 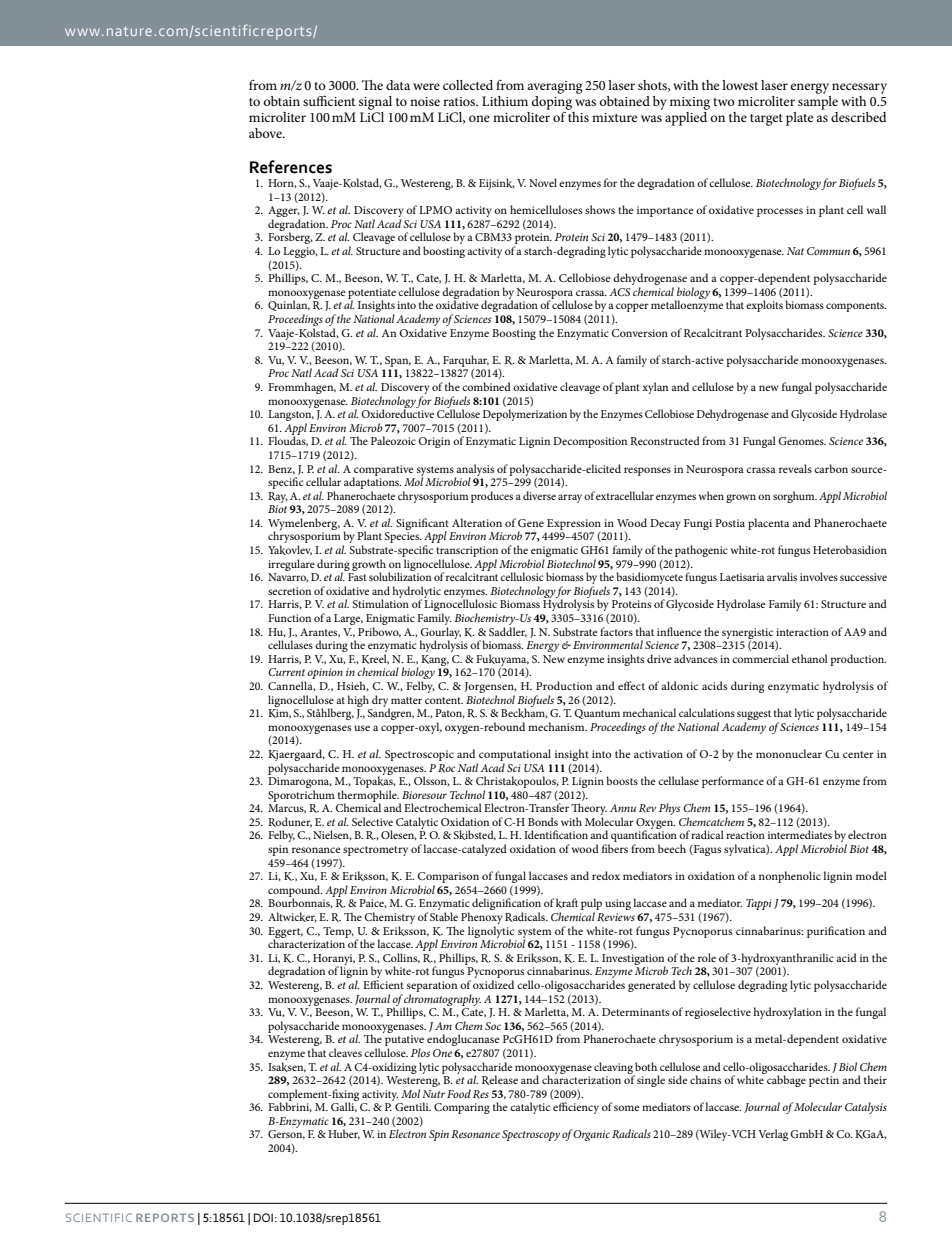 What do you see at coordinates (616, 631) in the page?
I see `factors` at bounding box center [616, 631].
